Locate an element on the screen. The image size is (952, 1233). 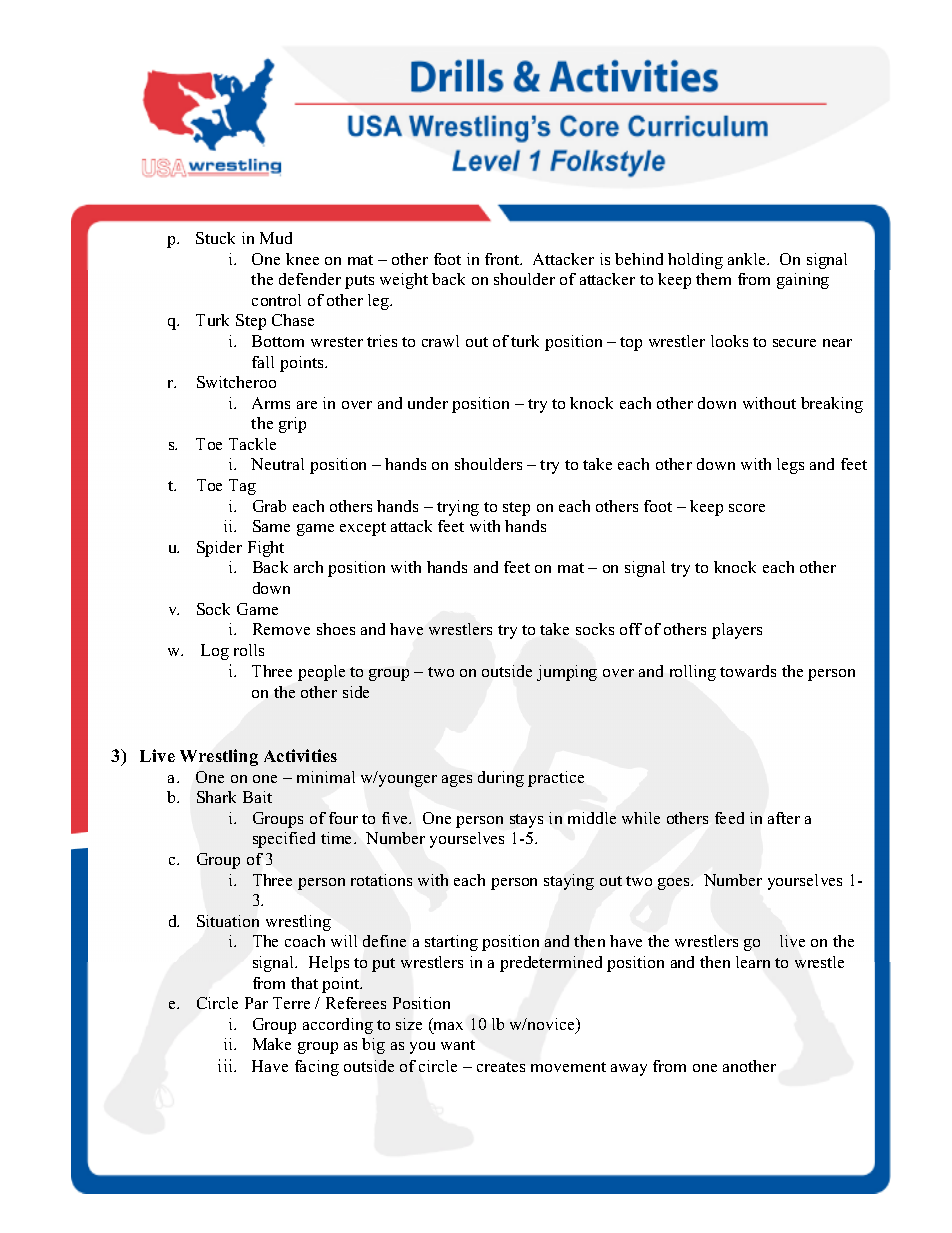
front is located at coordinates (503, 259).
